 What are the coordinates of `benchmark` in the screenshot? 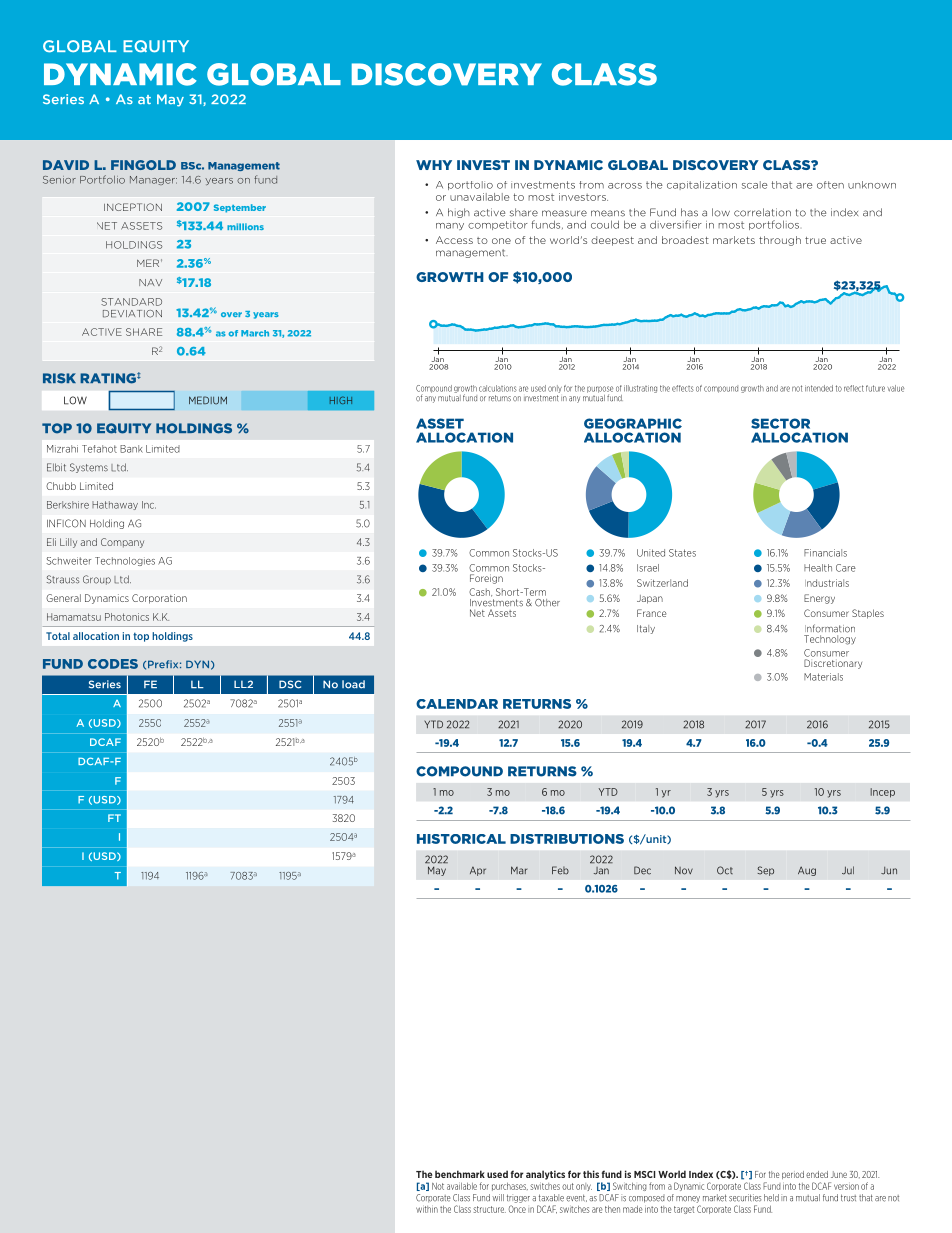 It's located at (460, 1174).
